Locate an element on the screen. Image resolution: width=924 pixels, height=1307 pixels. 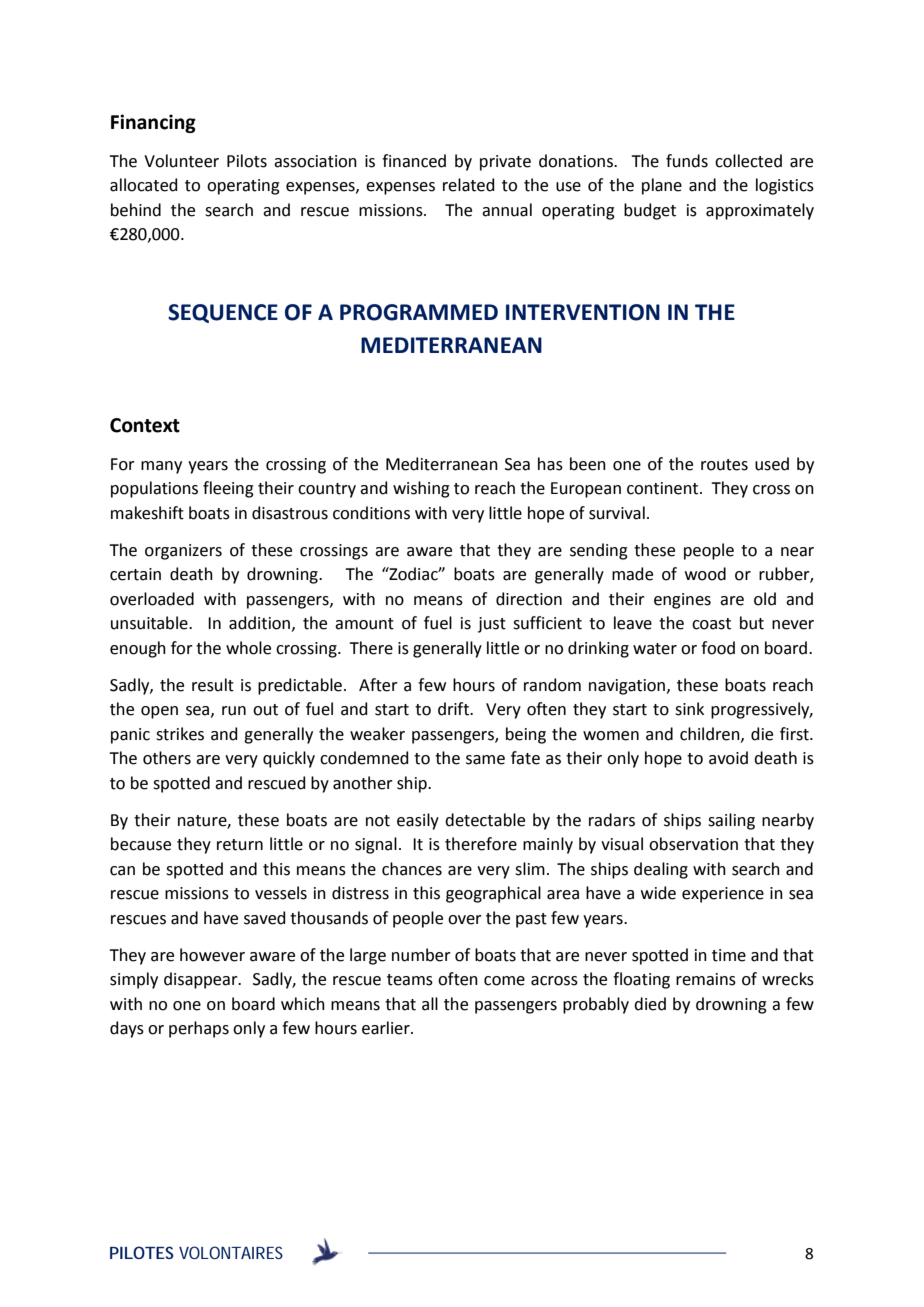
Volunteer is located at coordinates (181, 161).
